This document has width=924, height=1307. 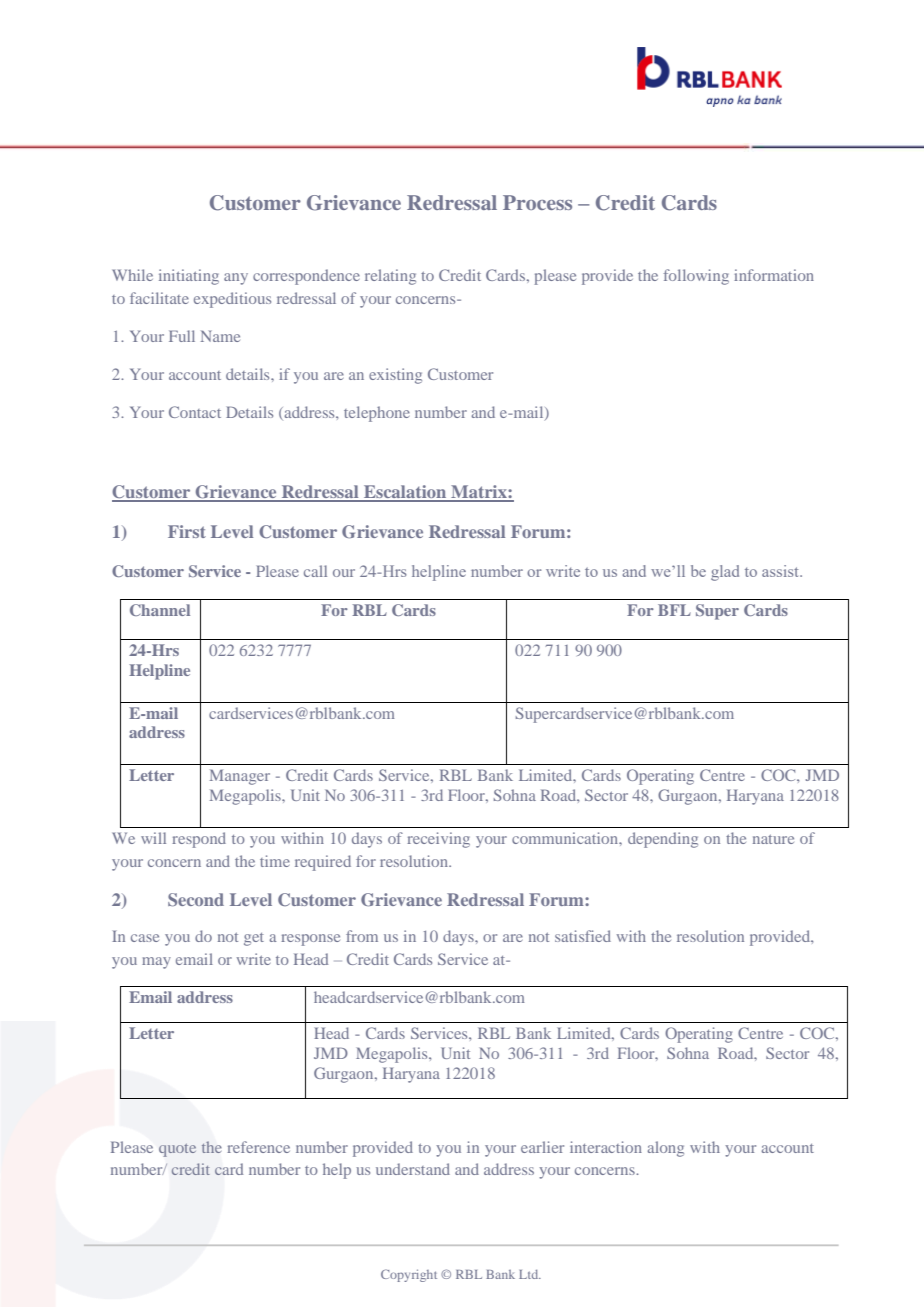 What do you see at coordinates (177, 1150) in the document?
I see `quote` at bounding box center [177, 1150].
